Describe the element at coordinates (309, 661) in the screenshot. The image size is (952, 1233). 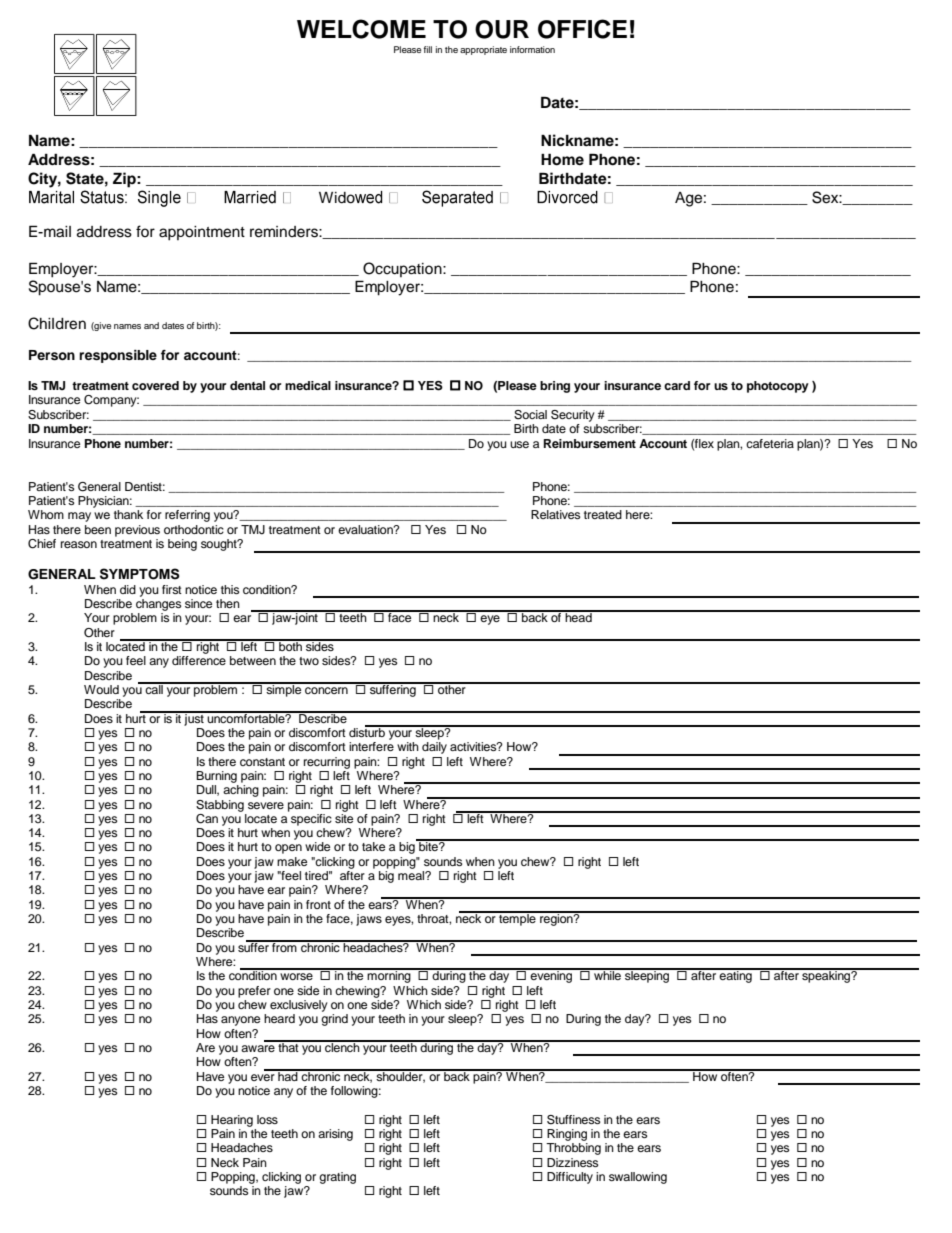
I see `two` at that location.
